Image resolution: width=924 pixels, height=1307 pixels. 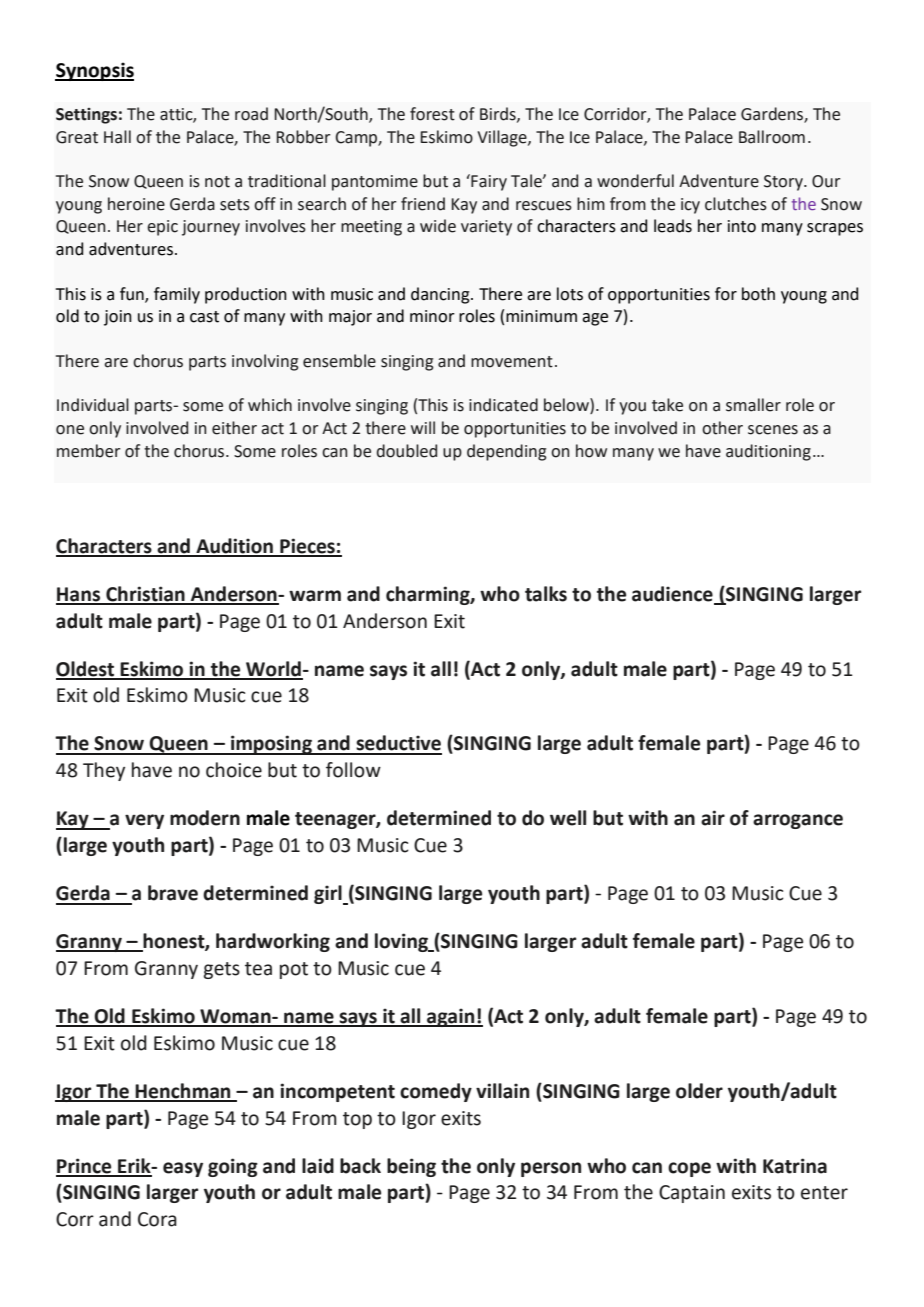 I want to click on Hall, so click(x=117, y=137).
